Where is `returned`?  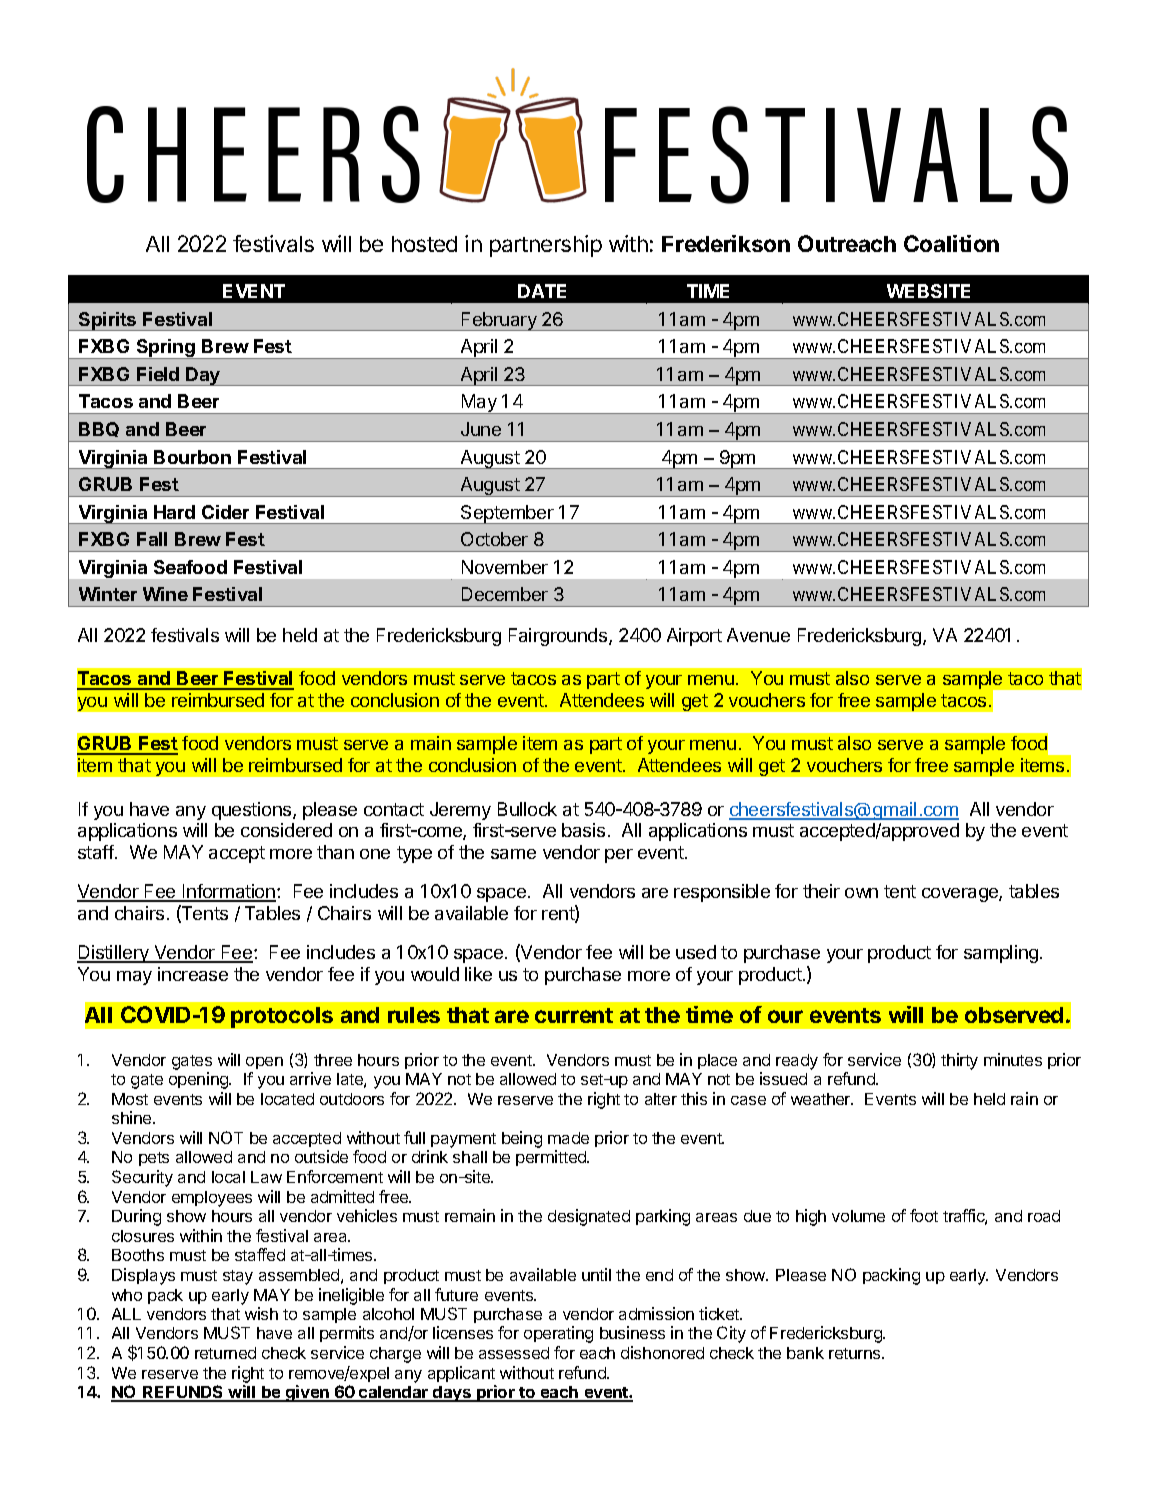 returned is located at coordinates (225, 1353).
